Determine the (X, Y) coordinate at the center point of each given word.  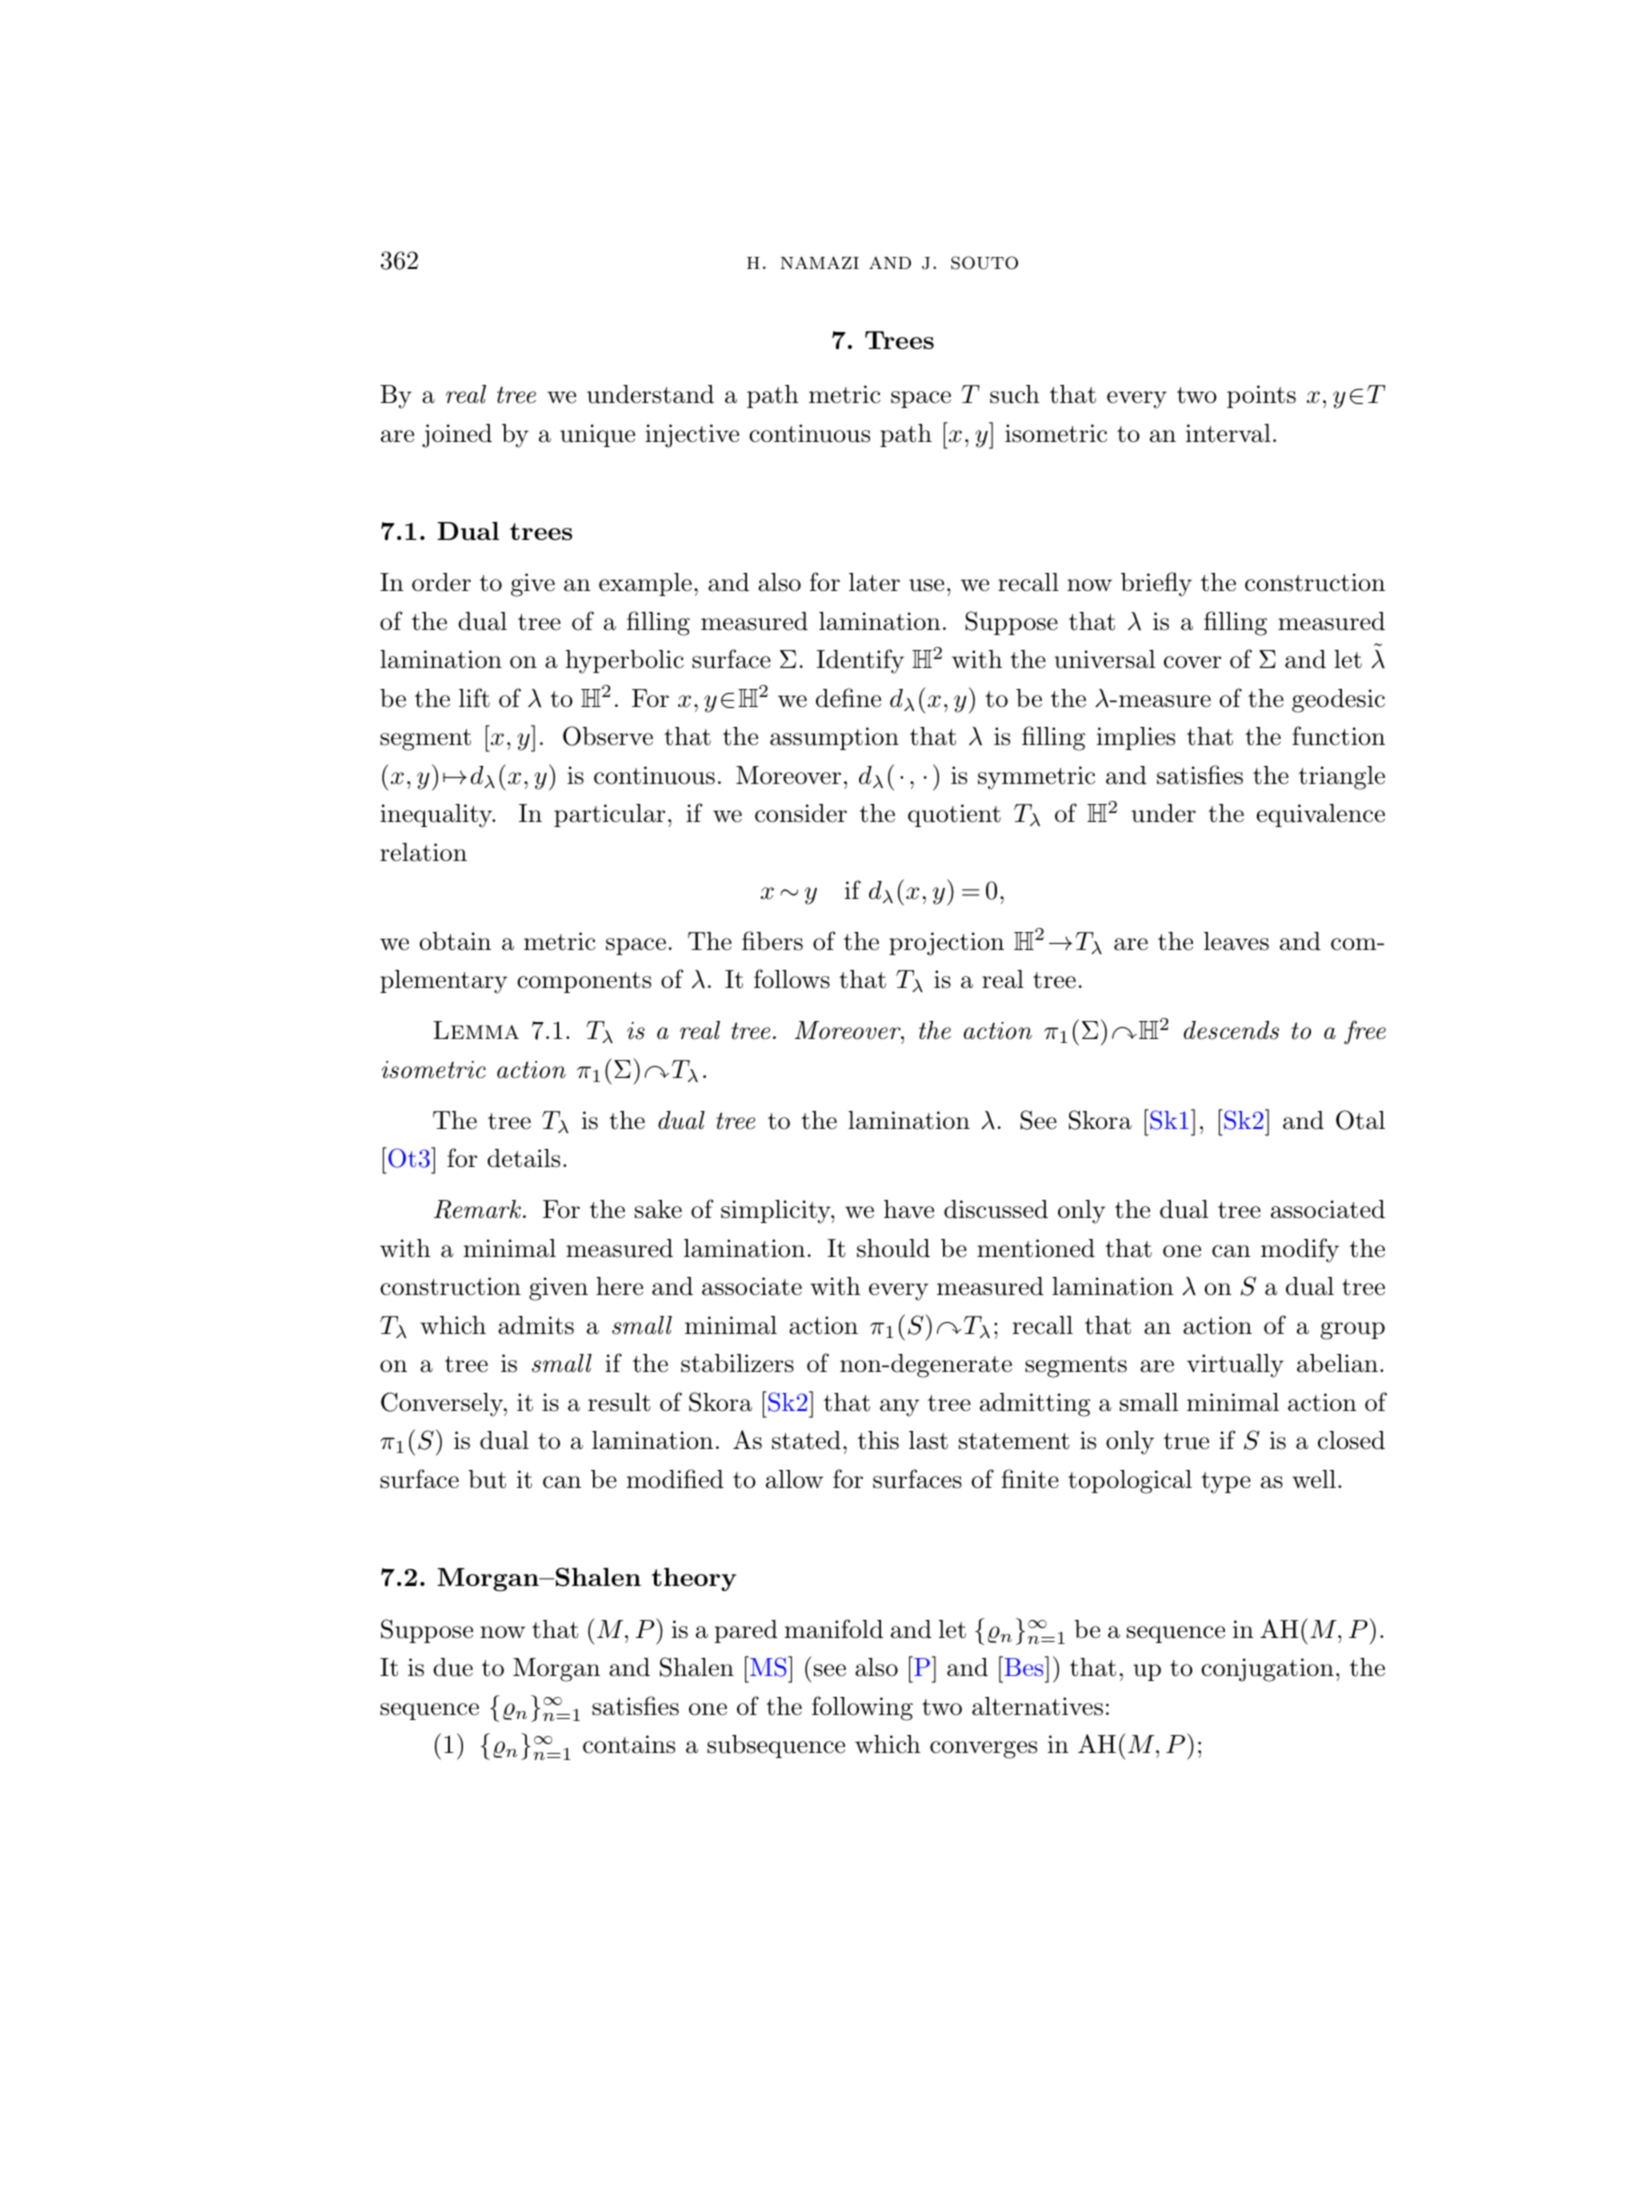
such (1015, 394)
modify (1300, 1250)
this (878, 1440)
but (487, 1479)
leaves (1236, 941)
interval (1228, 433)
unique (597, 435)
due (453, 1667)
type (1226, 1483)
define (848, 698)
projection (946, 944)
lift (474, 698)
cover (1192, 662)
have (909, 1209)
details (523, 1158)
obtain (455, 941)
